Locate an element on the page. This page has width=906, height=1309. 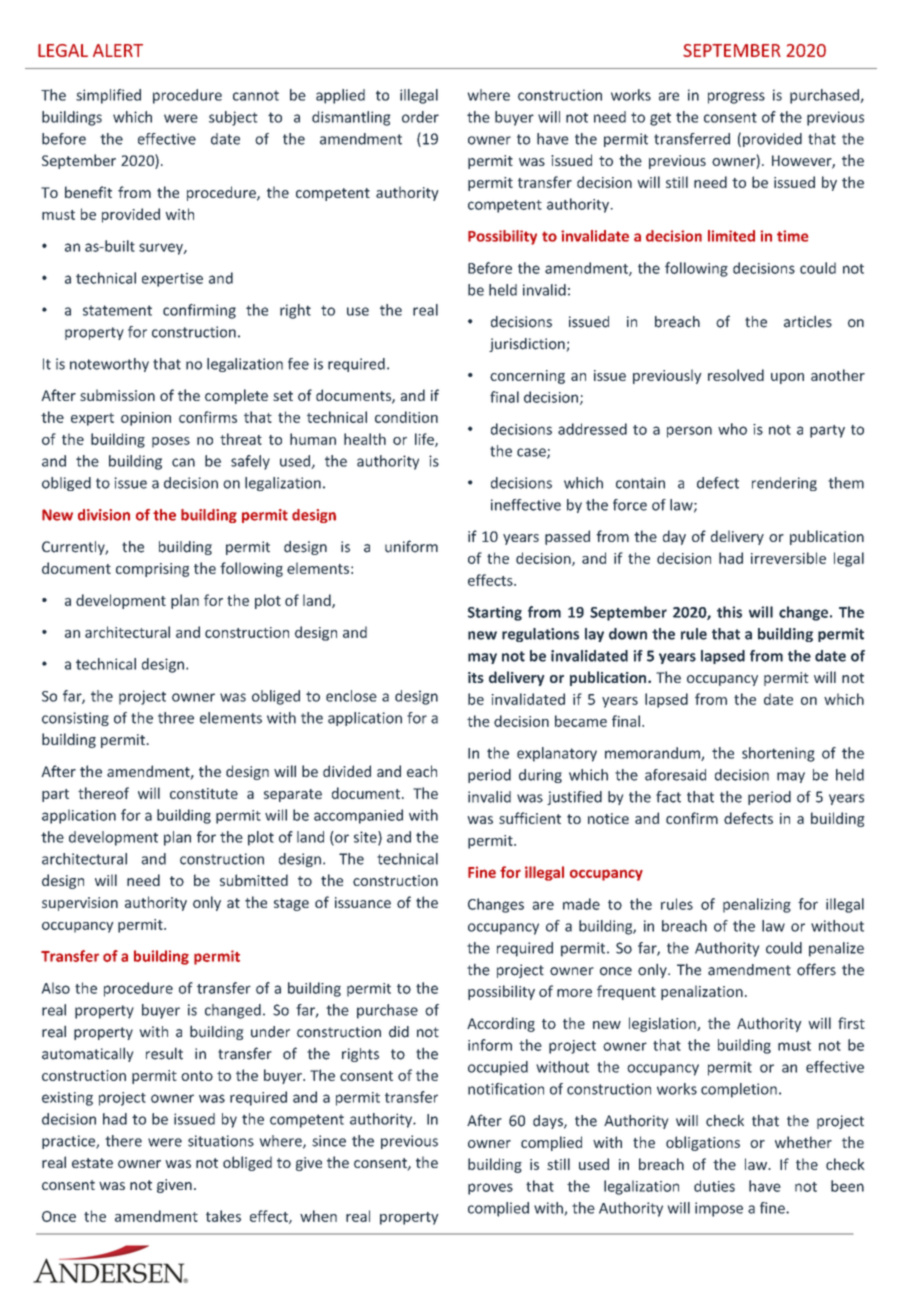
supervision is located at coordinates (80, 904).
